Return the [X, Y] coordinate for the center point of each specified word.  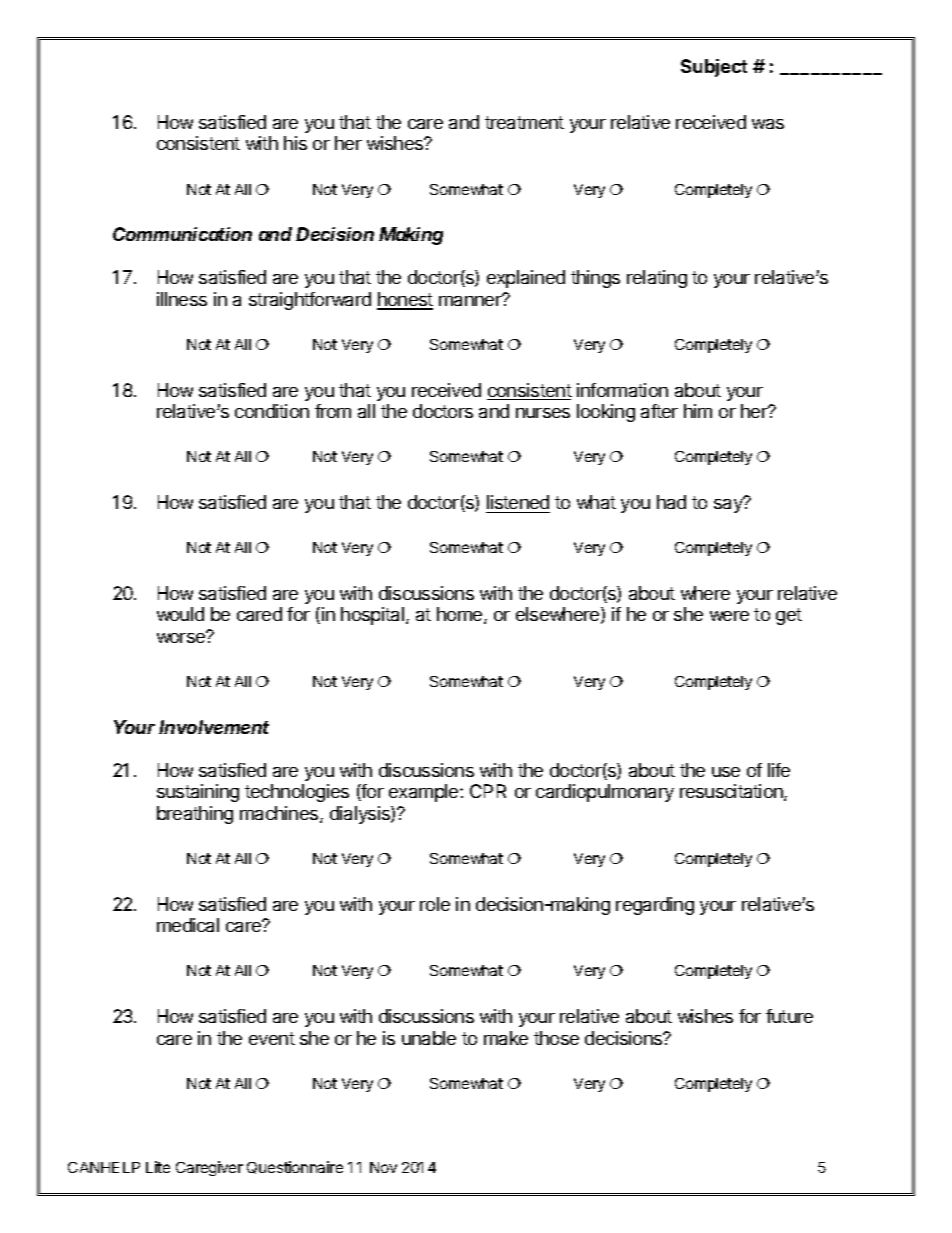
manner [471, 300]
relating [657, 279]
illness [182, 299]
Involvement [214, 727]
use [726, 772]
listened [518, 502]
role [435, 904]
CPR [488, 791]
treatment [524, 122]
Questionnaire [295, 1167]
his [295, 143]
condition [272, 411]
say [729, 505]
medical [188, 925]
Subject [714, 68]
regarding [655, 906]
